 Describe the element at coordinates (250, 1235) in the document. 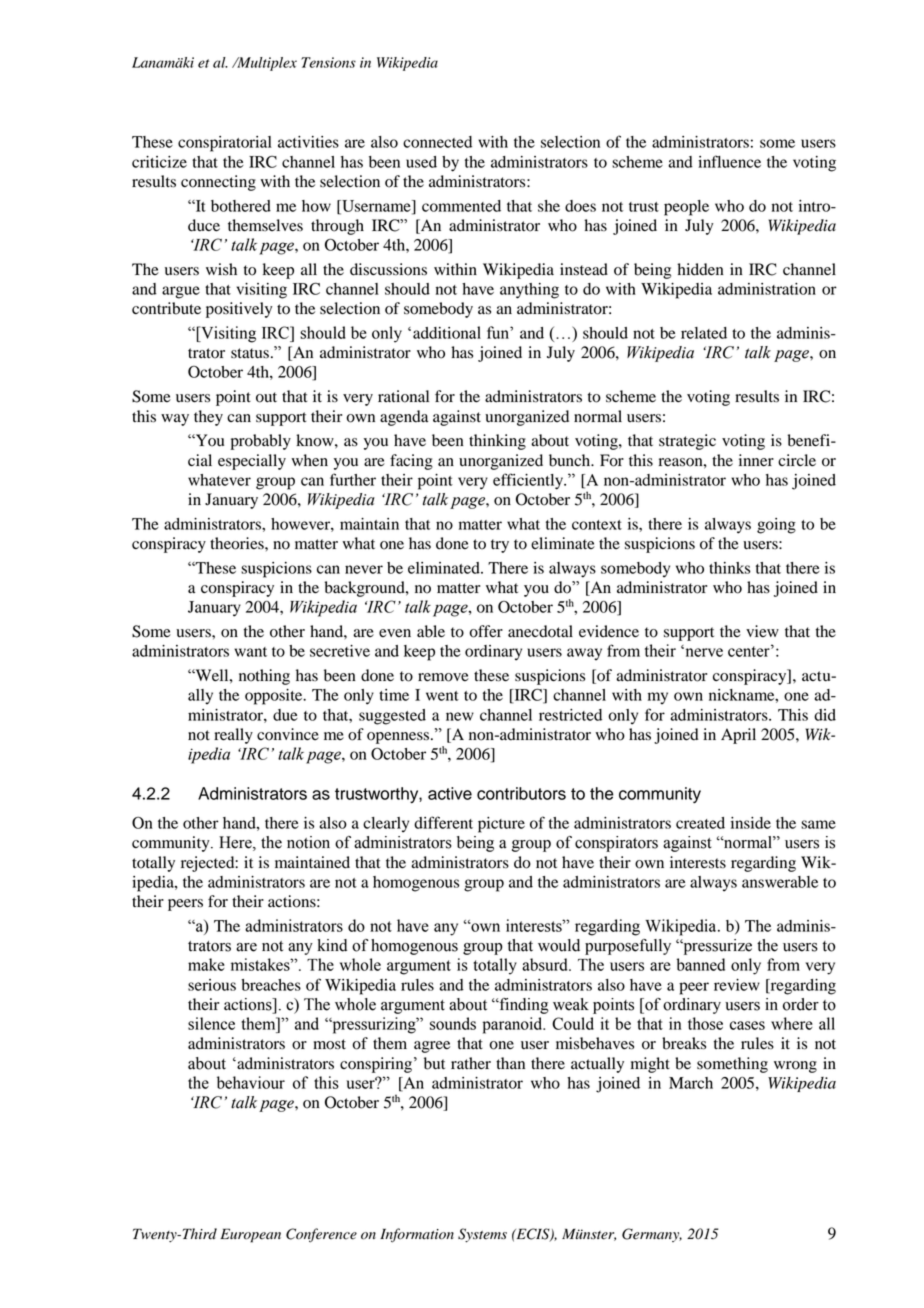

I see `European` at that location.
